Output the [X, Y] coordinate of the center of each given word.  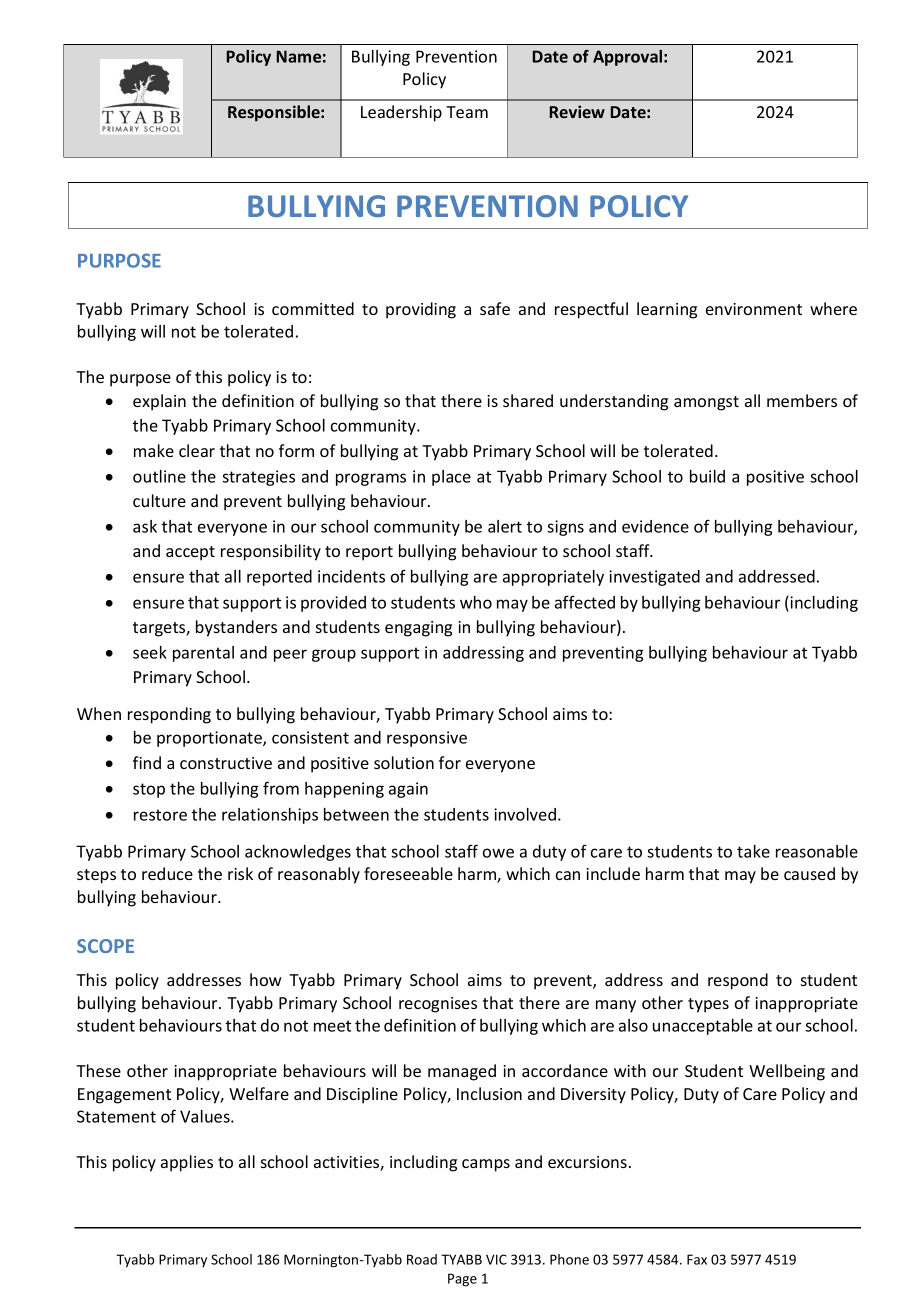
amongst [706, 403]
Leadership [401, 113]
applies [187, 1163]
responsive [427, 739]
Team [467, 112]
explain [159, 402]
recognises [438, 1005]
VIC [496, 1259]
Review [577, 111]
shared [528, 400]
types [708, 1005]
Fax [697, 1259]
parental [203, 654]
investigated [654, 578]
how [266, 979]
